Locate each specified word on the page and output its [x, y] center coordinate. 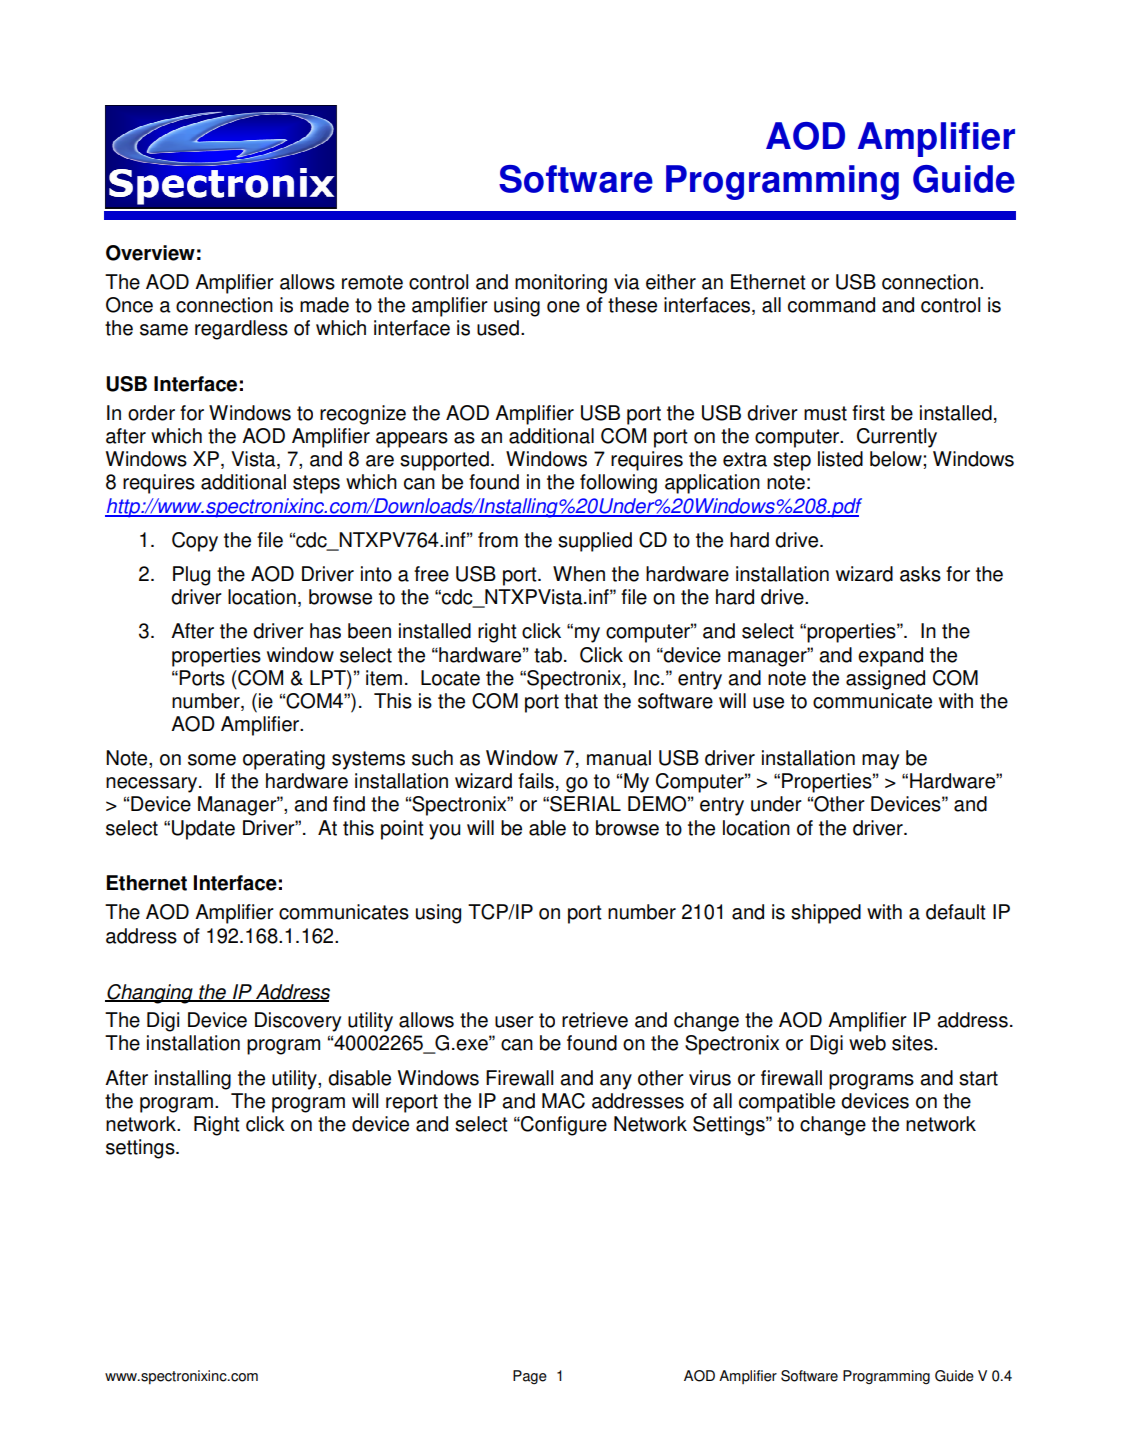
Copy [195, 542]
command [831, 305]
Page [530, 1377]
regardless [241, 330]
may [880, 762]
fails [536, 781]
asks [920, 574]
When [579, 574]
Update [203, 830]
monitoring [561, 284]
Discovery [298, 1022]
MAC [563, 1101]
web [867, 1043]
